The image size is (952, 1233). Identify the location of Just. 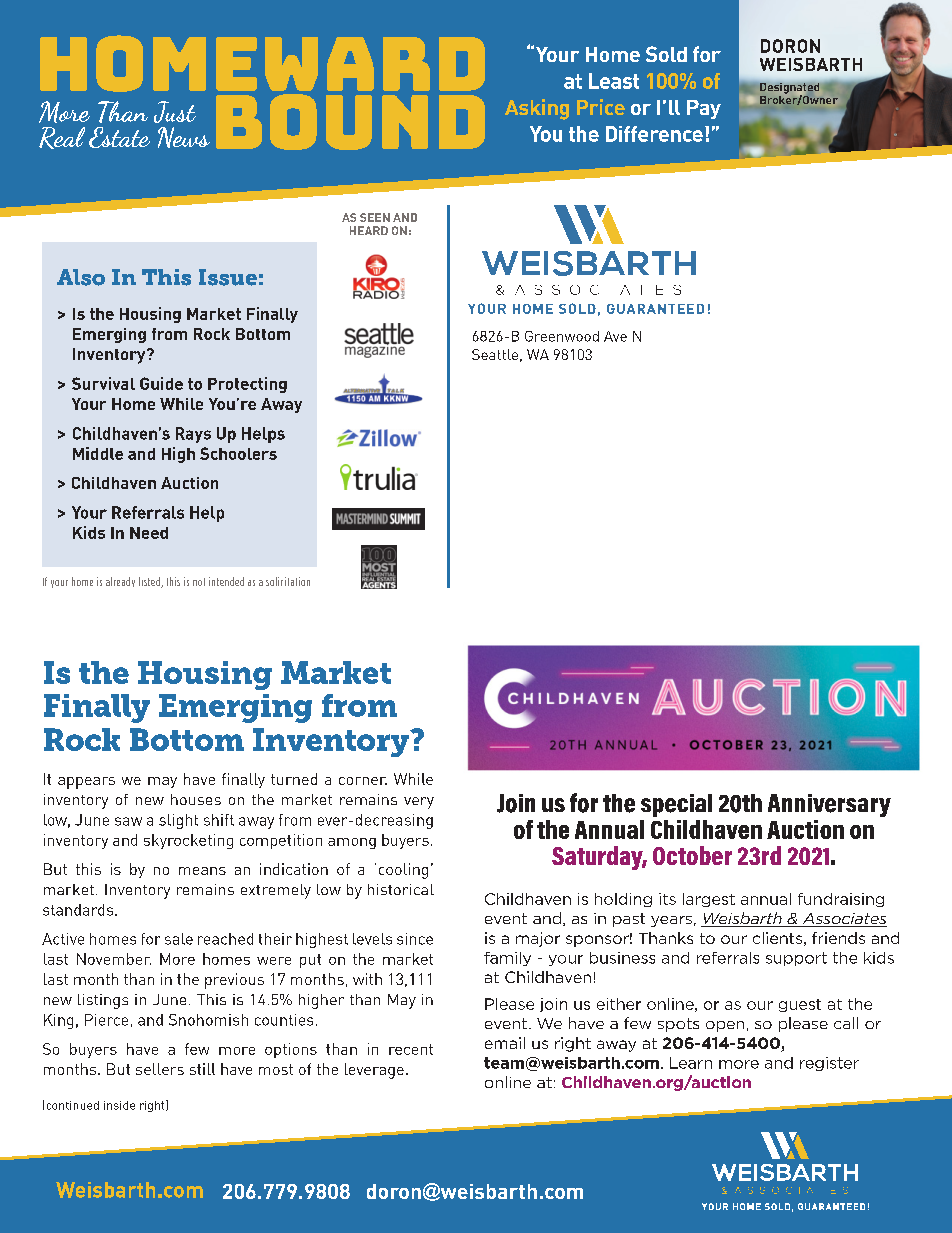
(175, 112).
